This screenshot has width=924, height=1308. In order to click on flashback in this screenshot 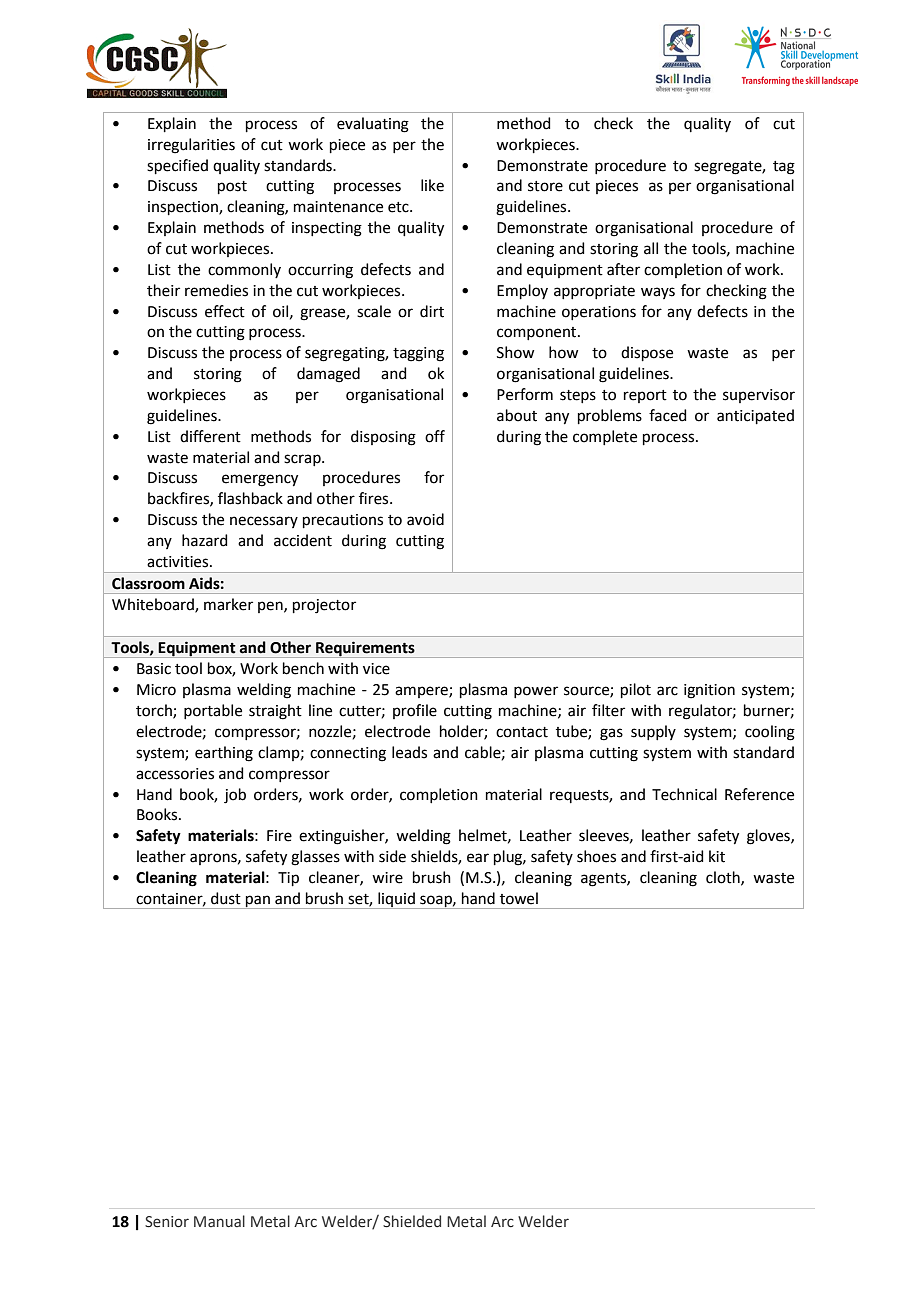, I will do `click(250, 498)`.
